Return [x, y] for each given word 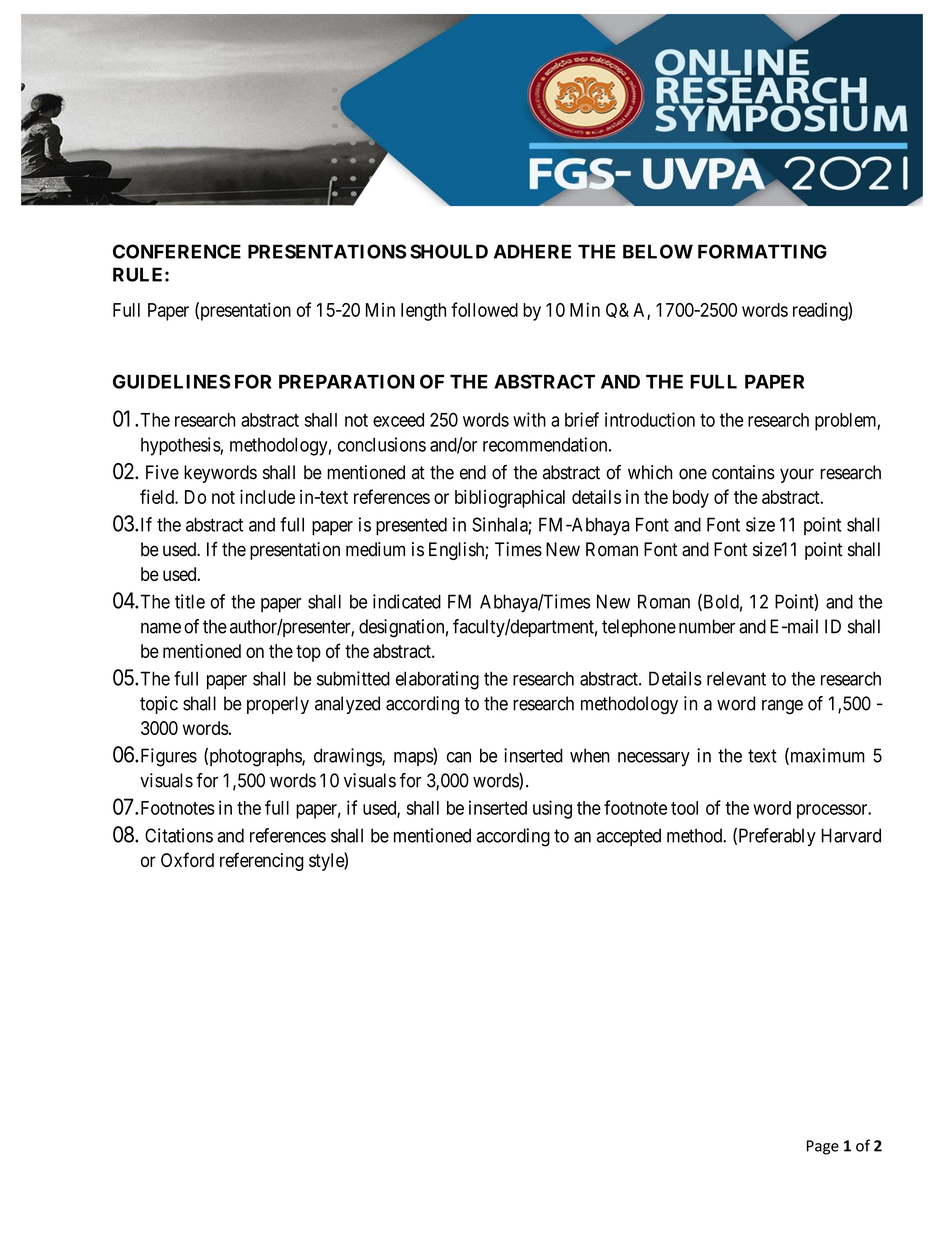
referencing [262, 861]
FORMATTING [762, 251]
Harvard [851, 835]
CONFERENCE [177, 251]
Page [823, 1147]
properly [278, 705]
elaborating [437, 680]
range [782, 707]
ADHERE [532, 251]
